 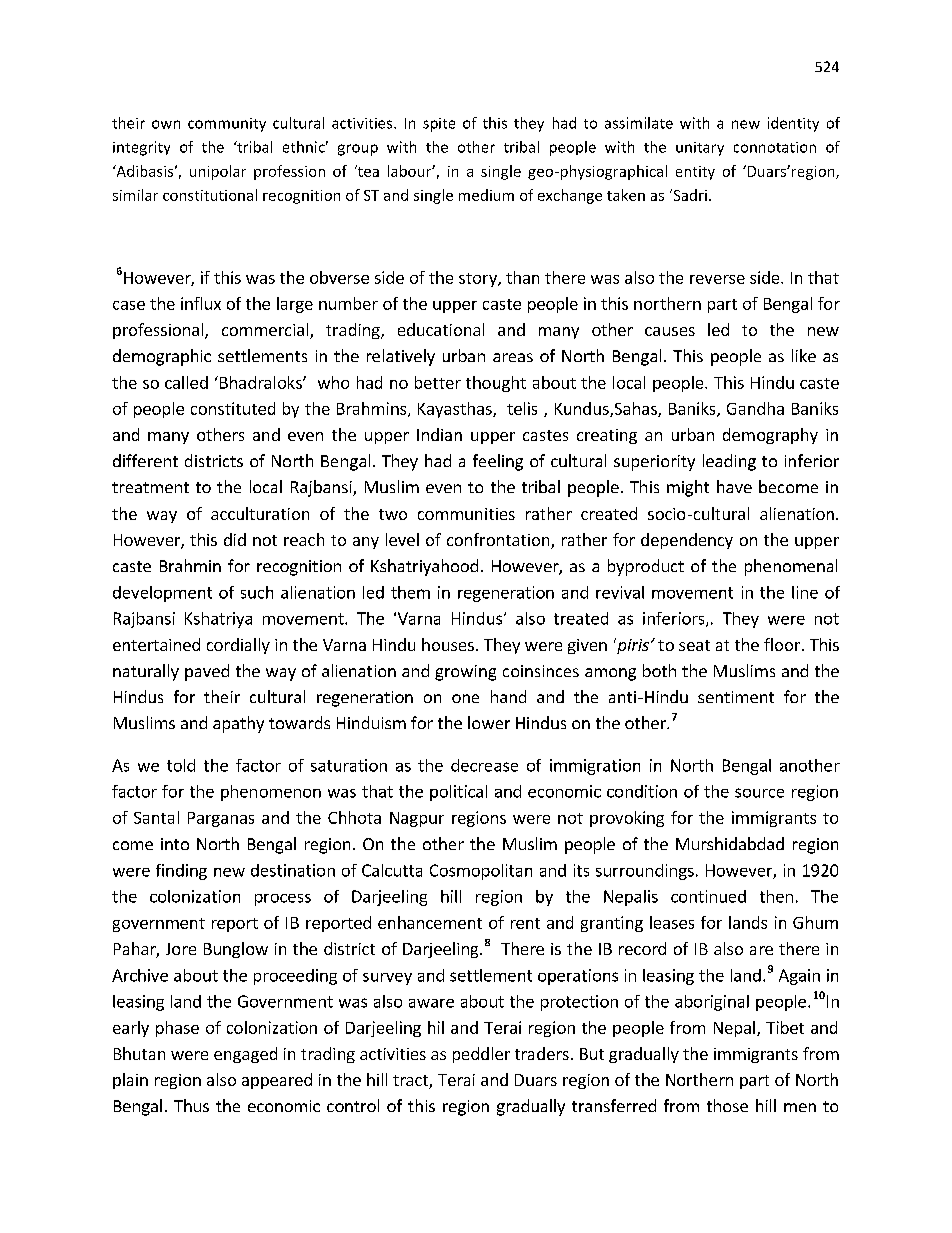 I want to click on houses, so click(x=448, y=644).
